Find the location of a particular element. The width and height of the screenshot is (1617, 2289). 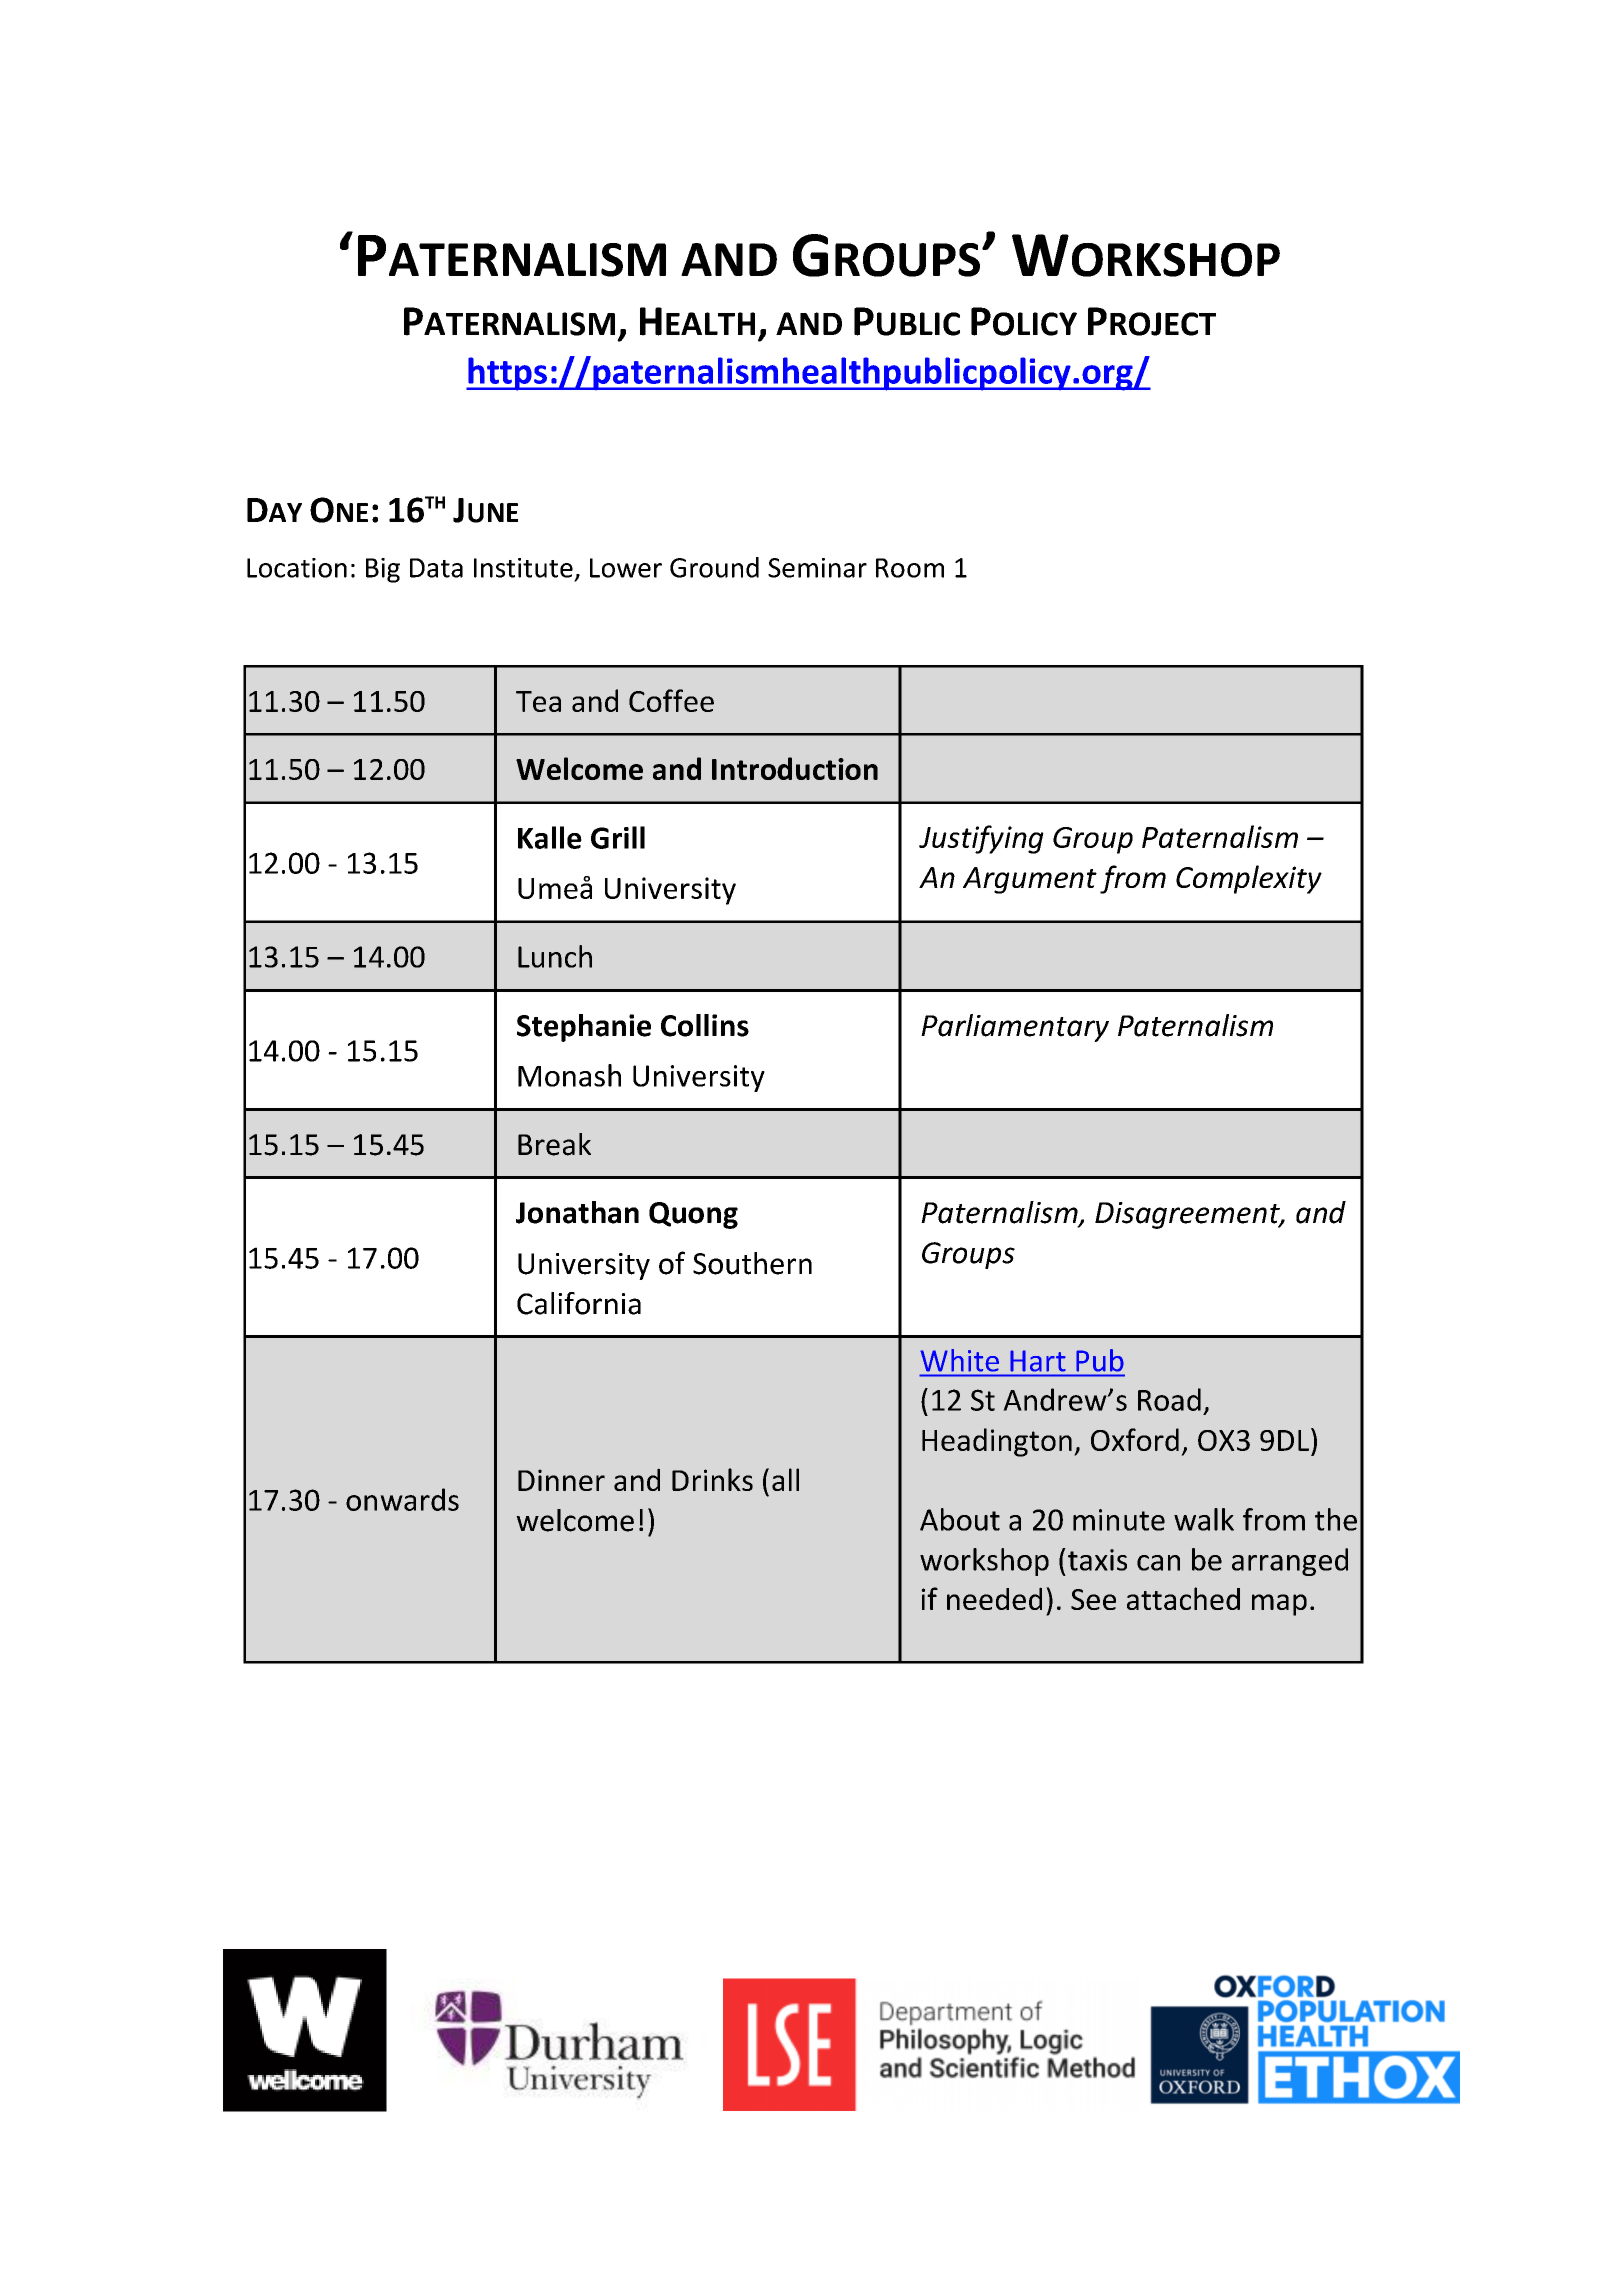

Complexity is located at coordinates (1249, 879).
